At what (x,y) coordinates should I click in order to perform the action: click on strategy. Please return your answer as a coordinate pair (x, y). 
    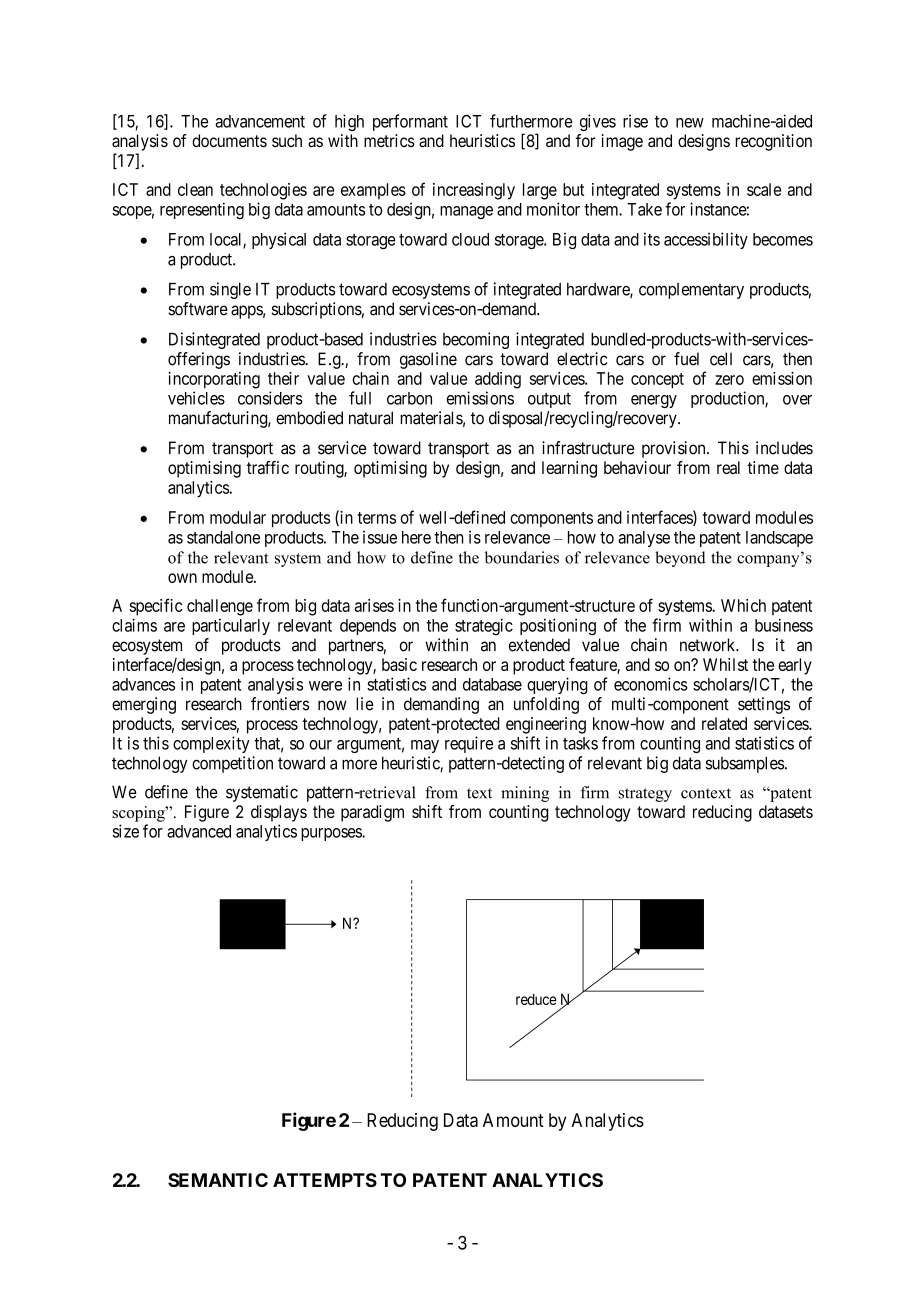
    Looking at the image, I should click on (645, 795).
